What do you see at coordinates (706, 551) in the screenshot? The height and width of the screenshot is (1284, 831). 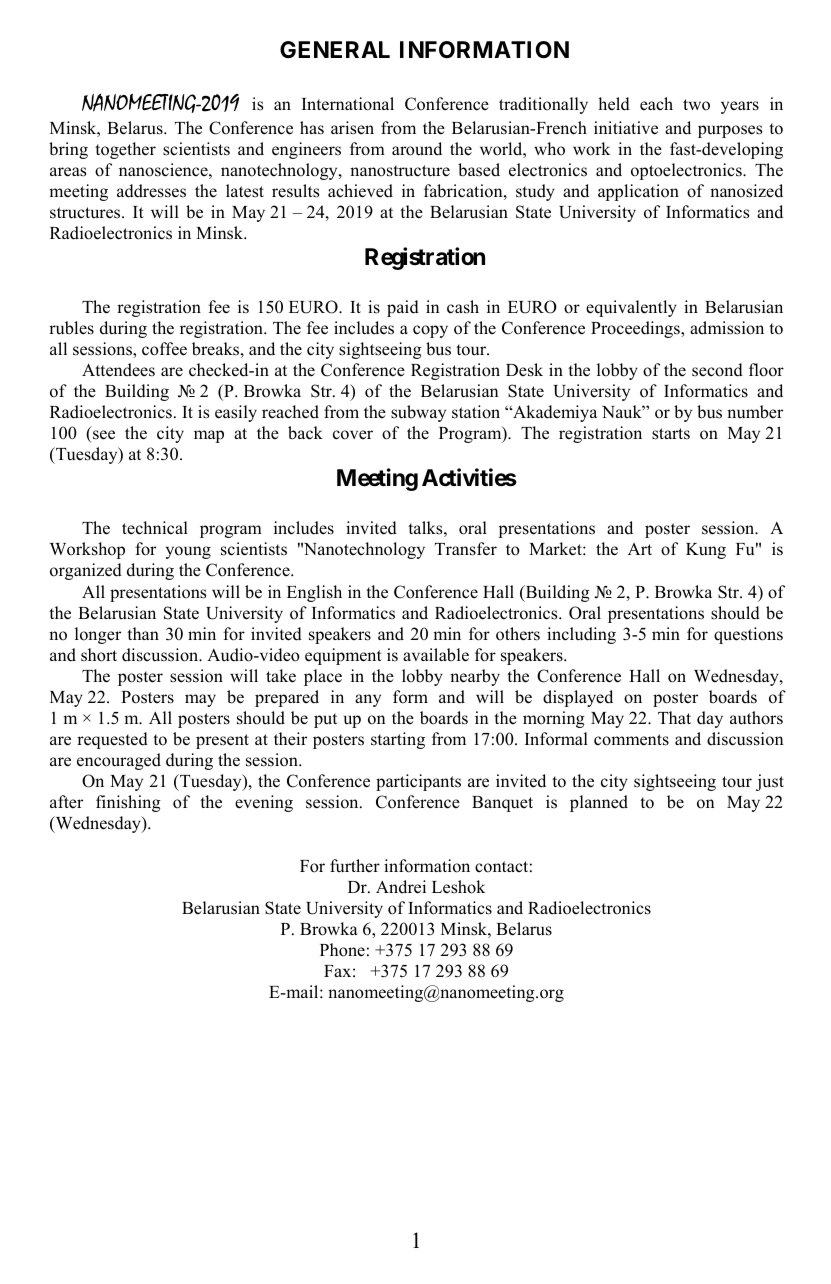 I see `Kung` at bounding box center [706, 551].
